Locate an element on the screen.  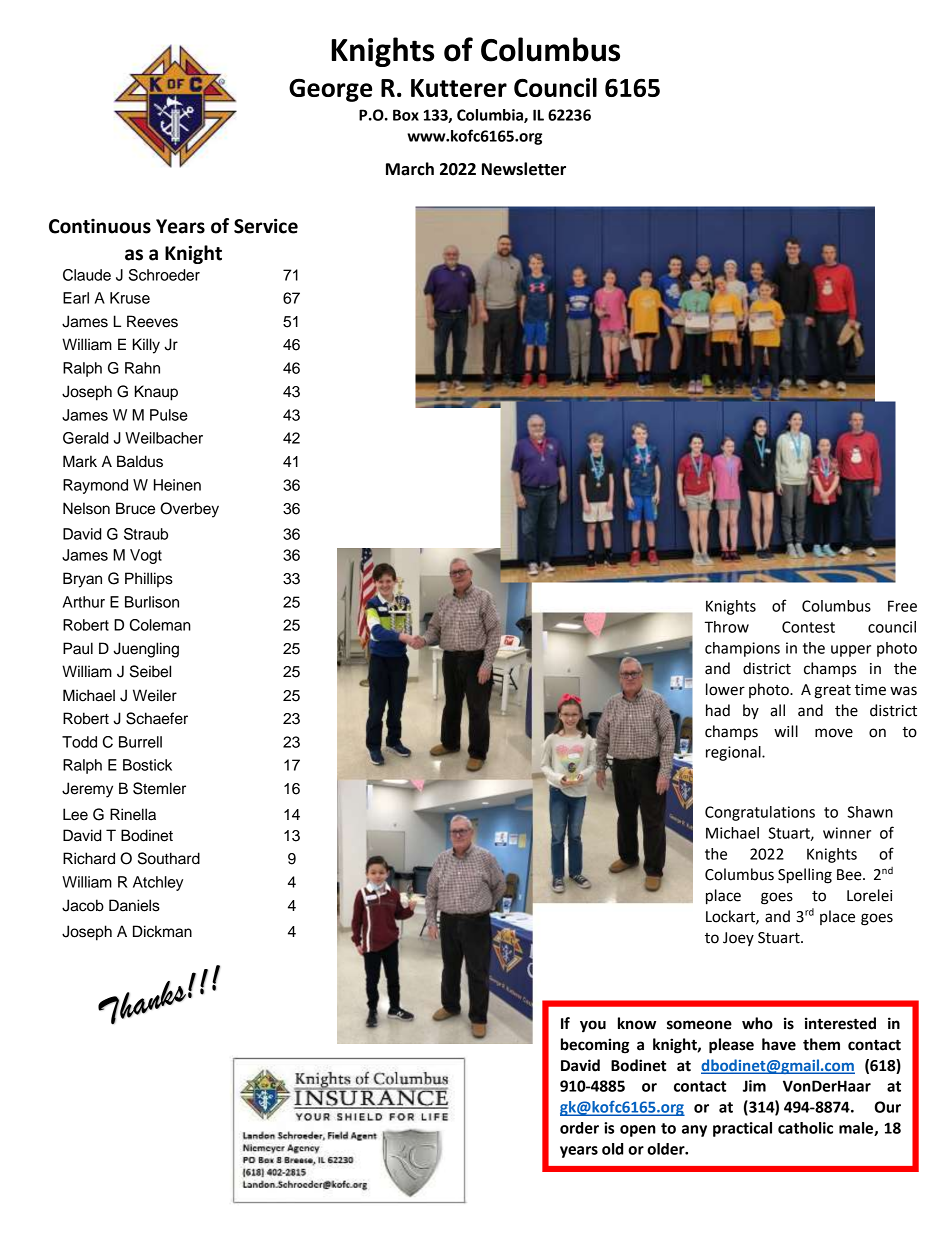
Coleman is located at coordinates (160, 625).
